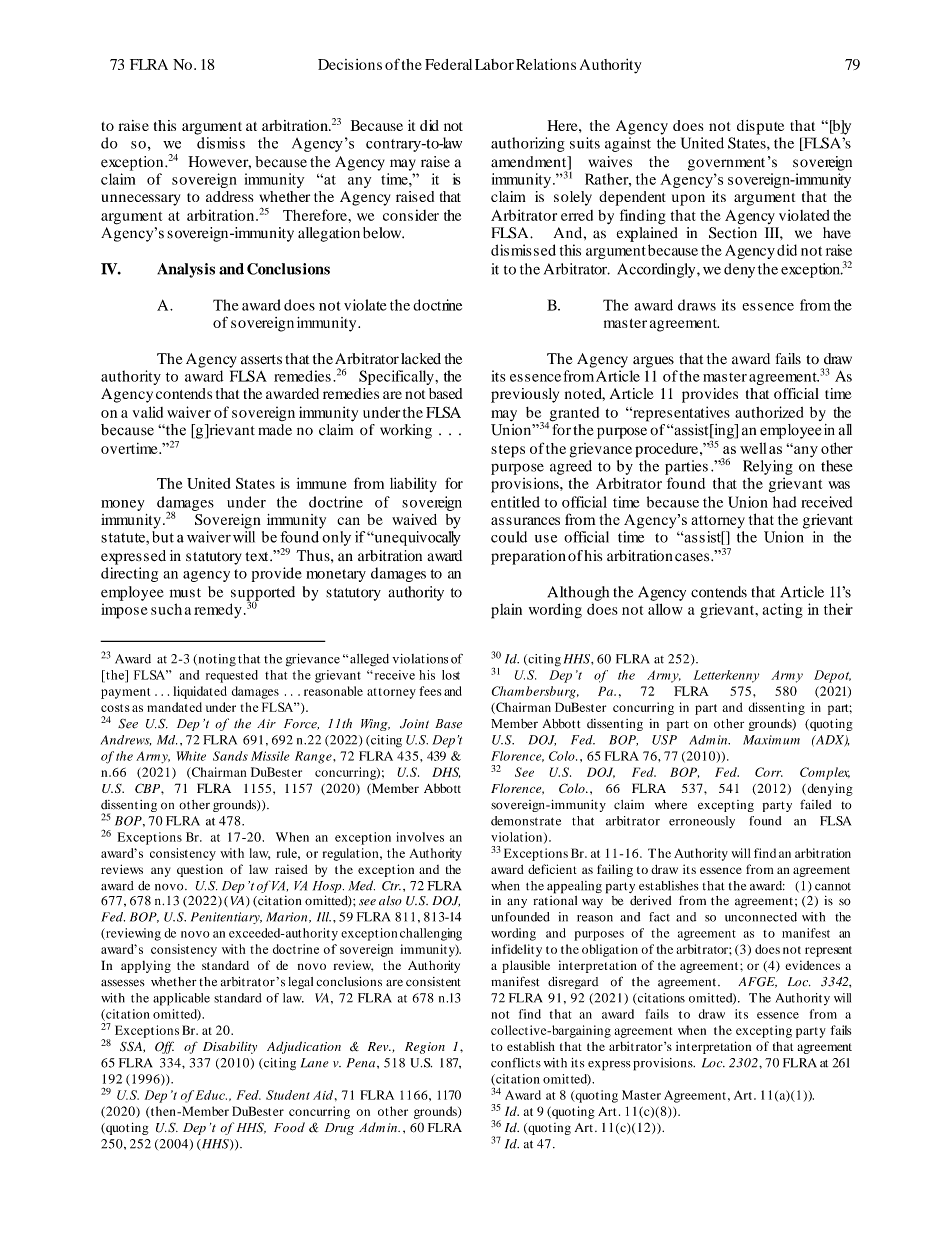 This screenshot has height=1233, width=952. What do you see at coordinates (163, 535) in the screenshot?
I see `but` at bounding box center [163, 535].
